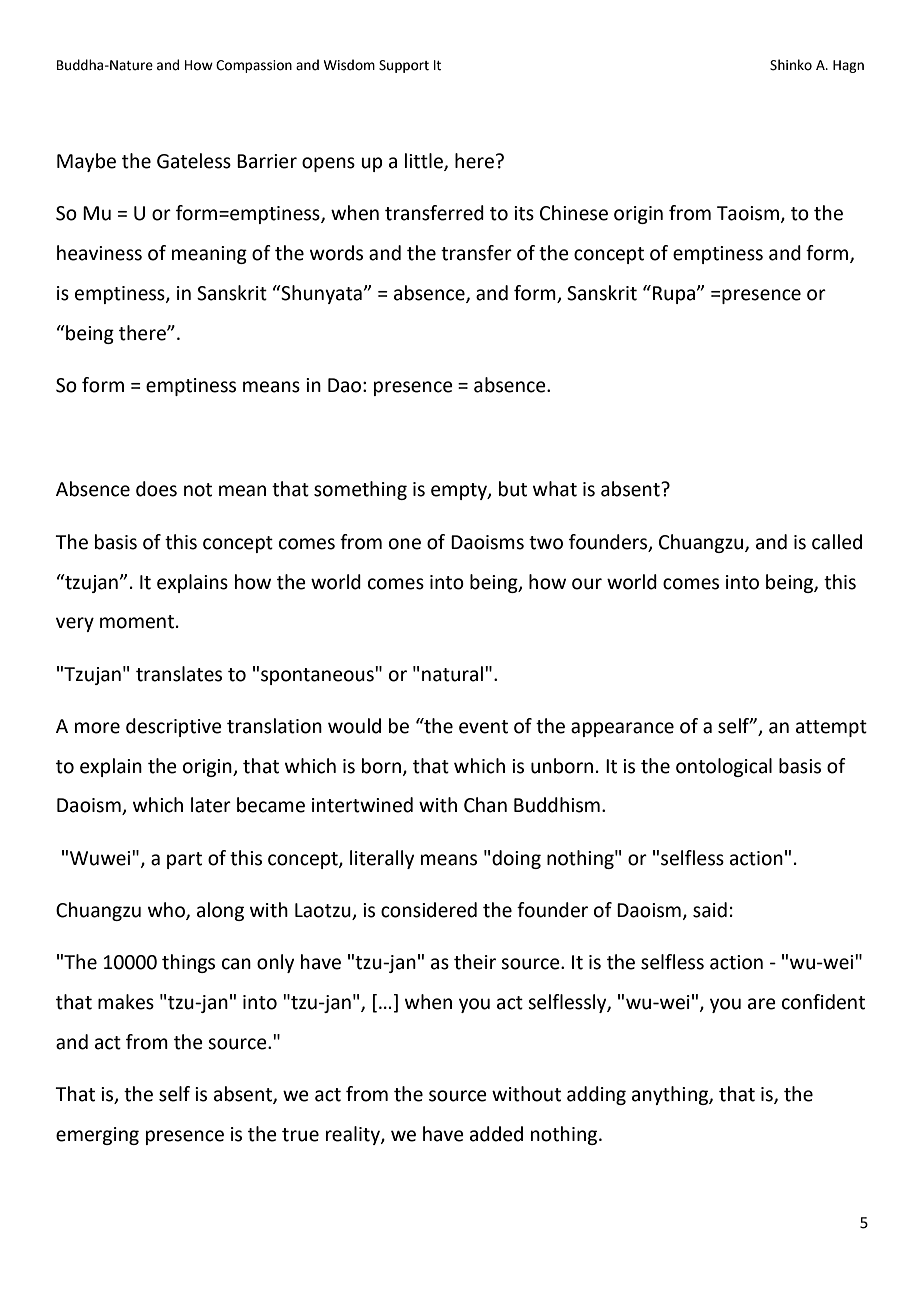 This screenshot has height=1308, width=924. I want to click on Compassion, so click(254, 66).
